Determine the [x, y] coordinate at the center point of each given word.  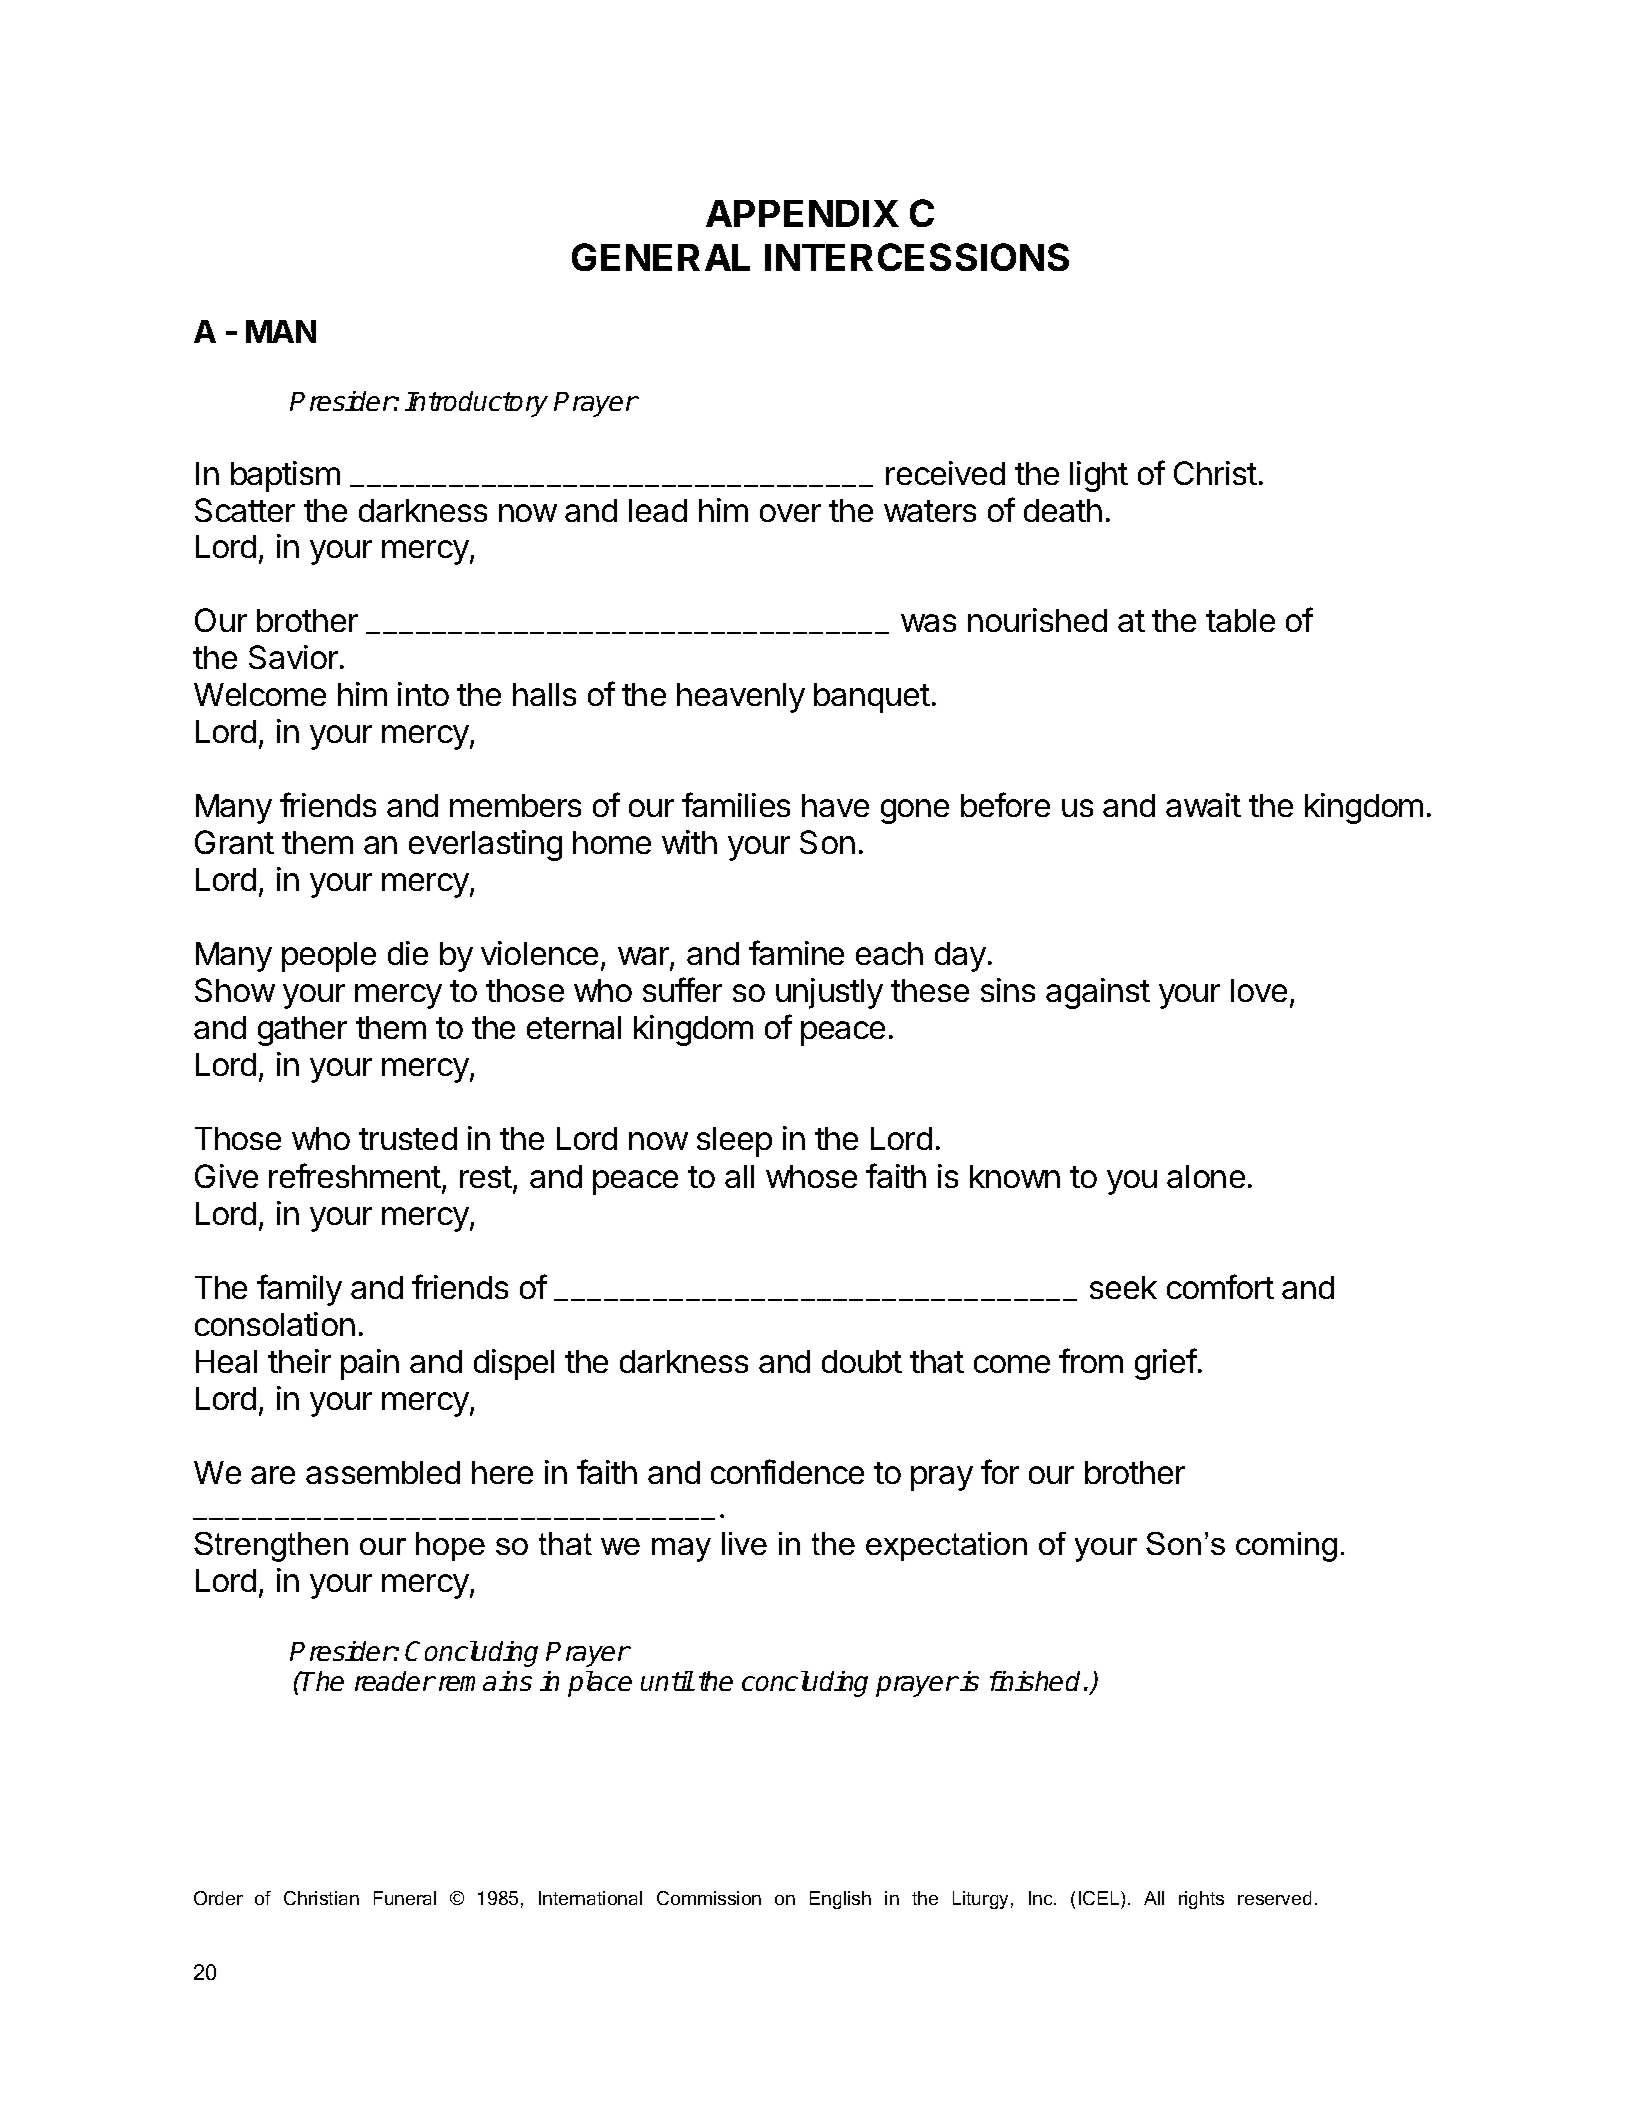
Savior [293, 657]
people [329, 957]
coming [1286, 1547]
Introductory [476, 404]
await [1203, 805]
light [1099, 476]
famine [796, 952]
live [744, 1543]
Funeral [405, 1898]
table [1240, 620]
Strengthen [271, 1547]
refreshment [355, 1175]
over [790, 513]
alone [1206, 1176]
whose [811, 1176]
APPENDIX [802, 213]
